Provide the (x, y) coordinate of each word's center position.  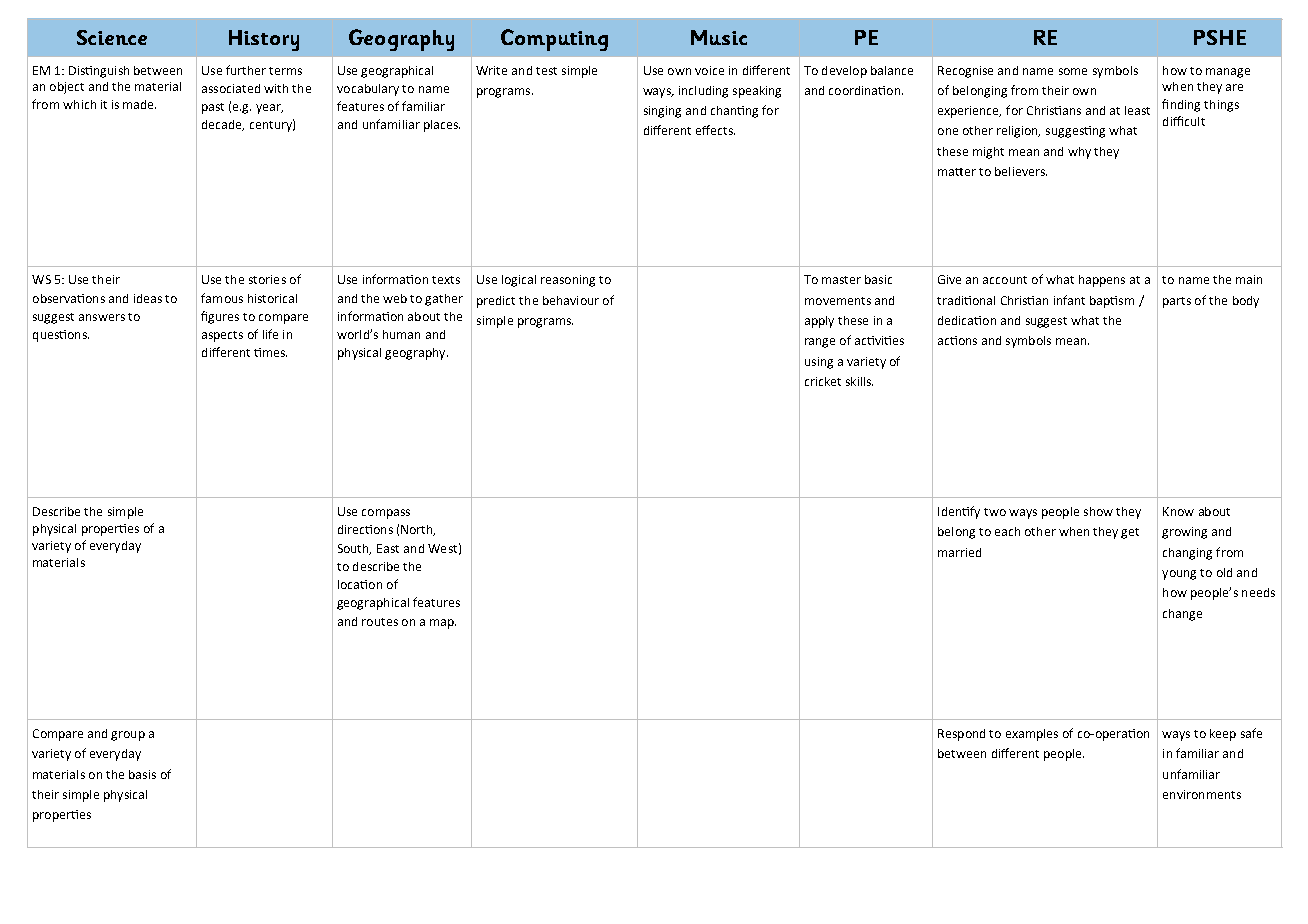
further (246, 70)
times (270, 352)
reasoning (568, 281)
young (1179, 575)
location (360, 584)
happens (1102, 281)
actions (957, 340)
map (443, 624)
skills (859, 381)
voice (709, 70)
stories (267, 279)
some (1073, 71)
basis (142, 774)
